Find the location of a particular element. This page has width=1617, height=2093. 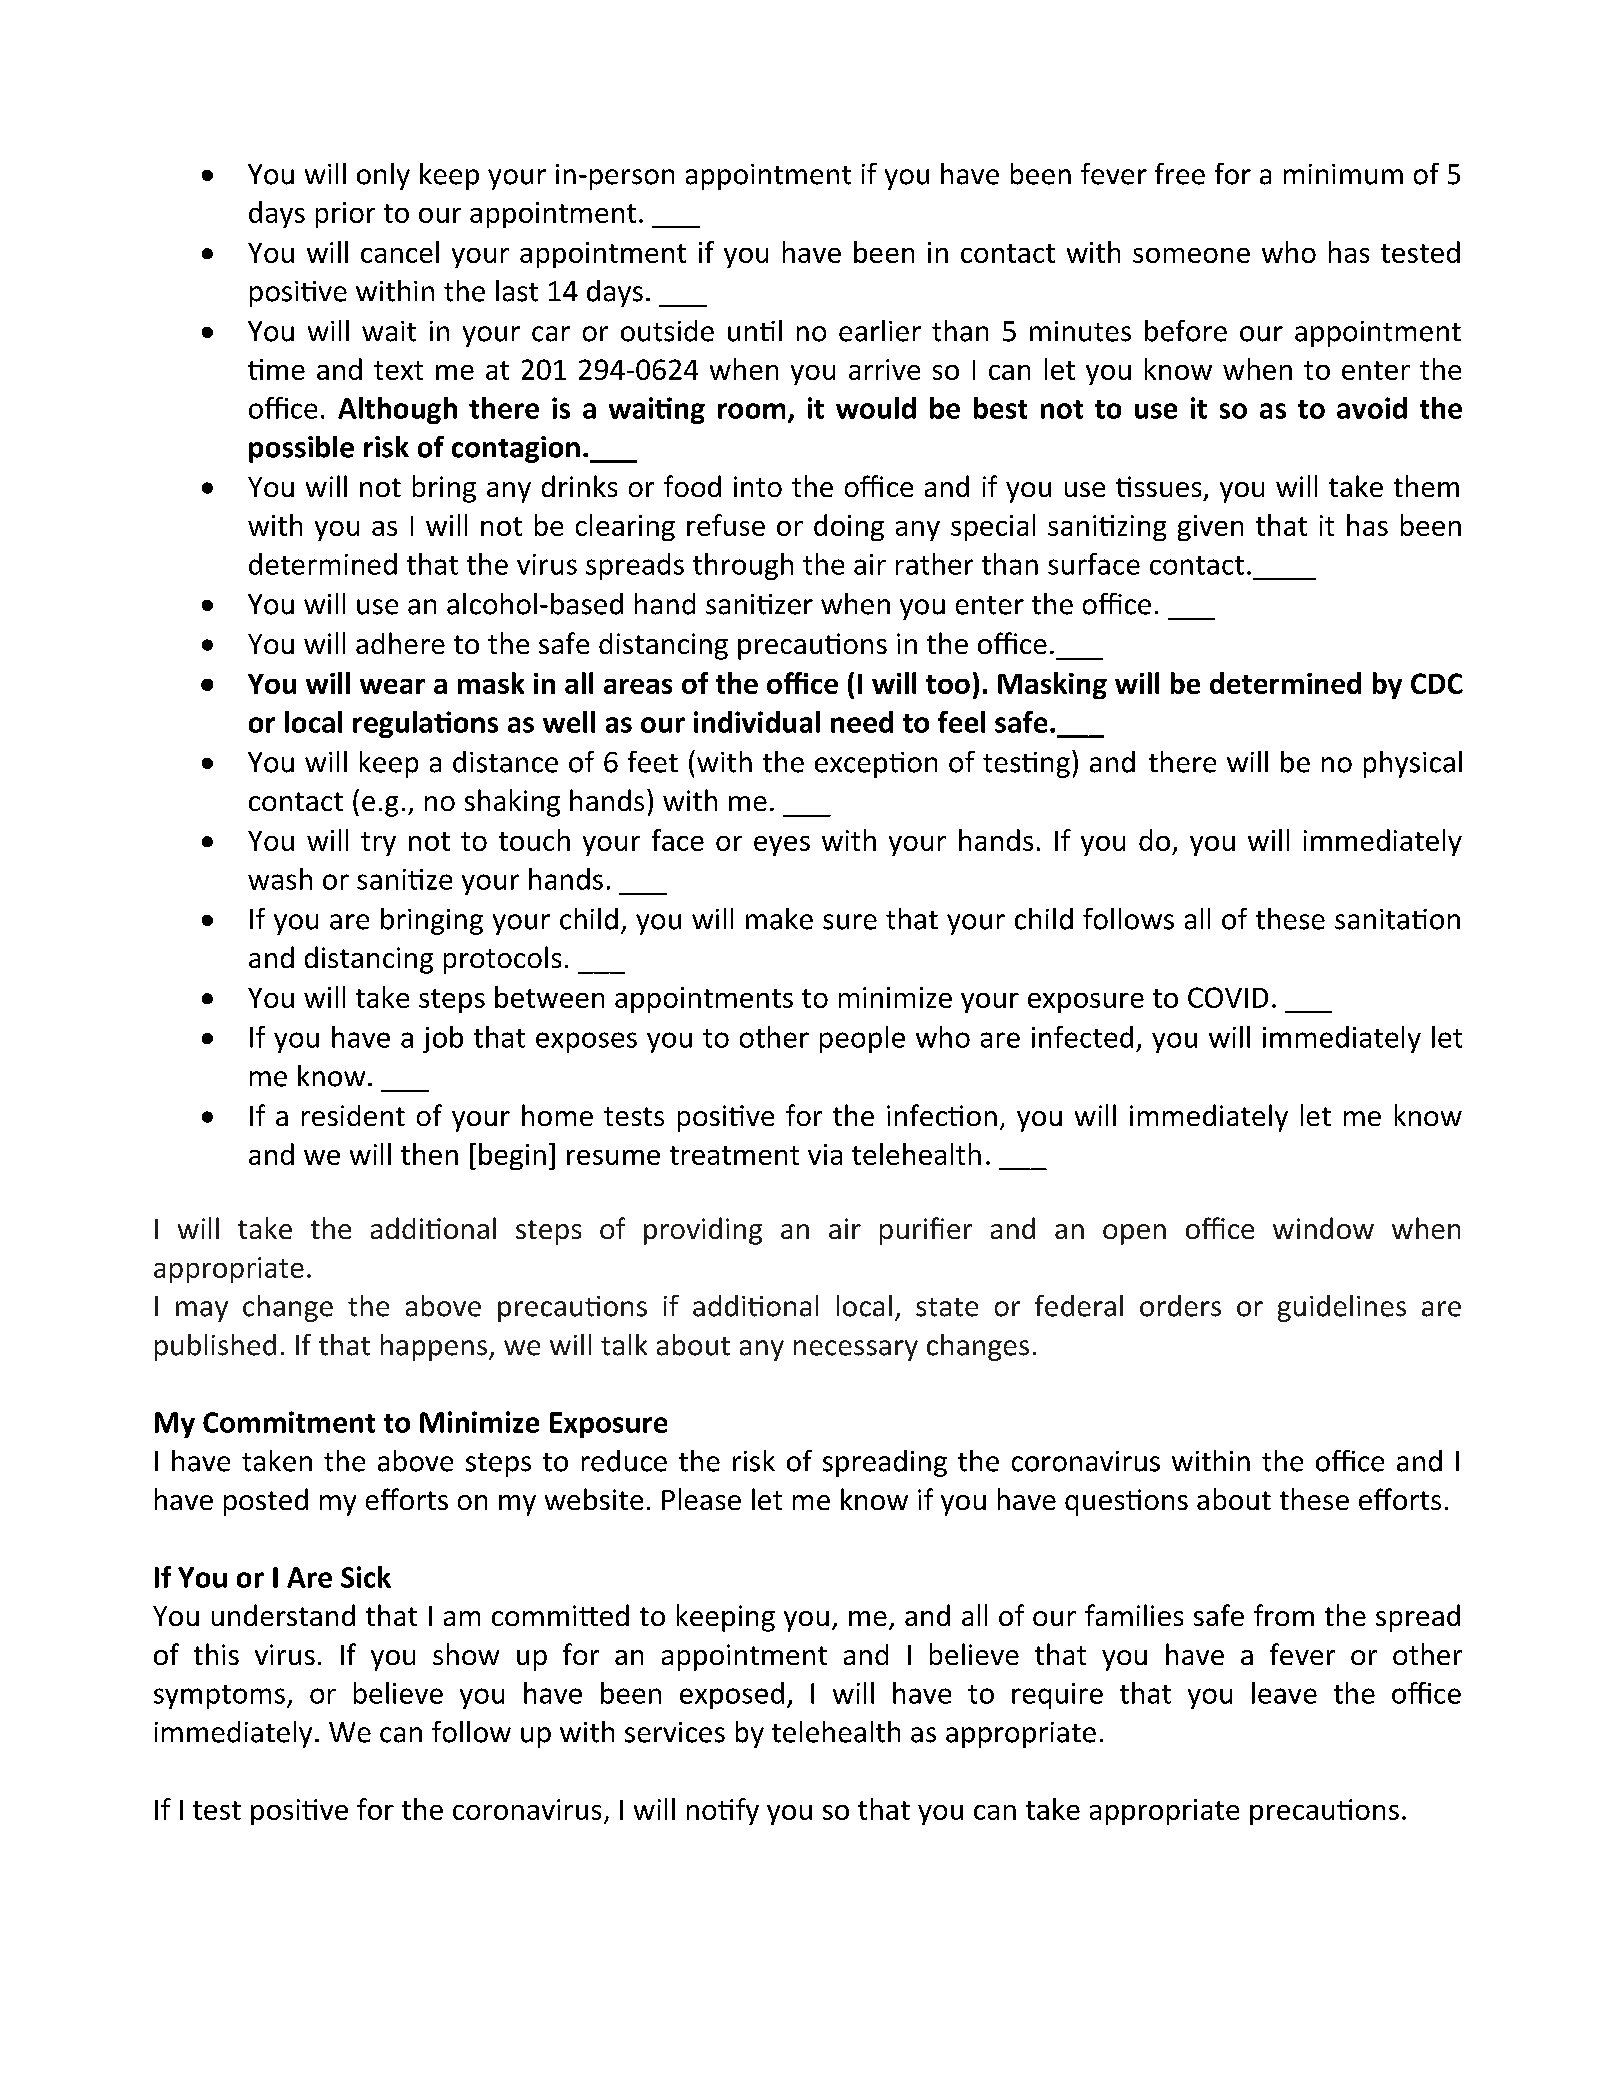

COVID is located at coordinates (1228, 997).
